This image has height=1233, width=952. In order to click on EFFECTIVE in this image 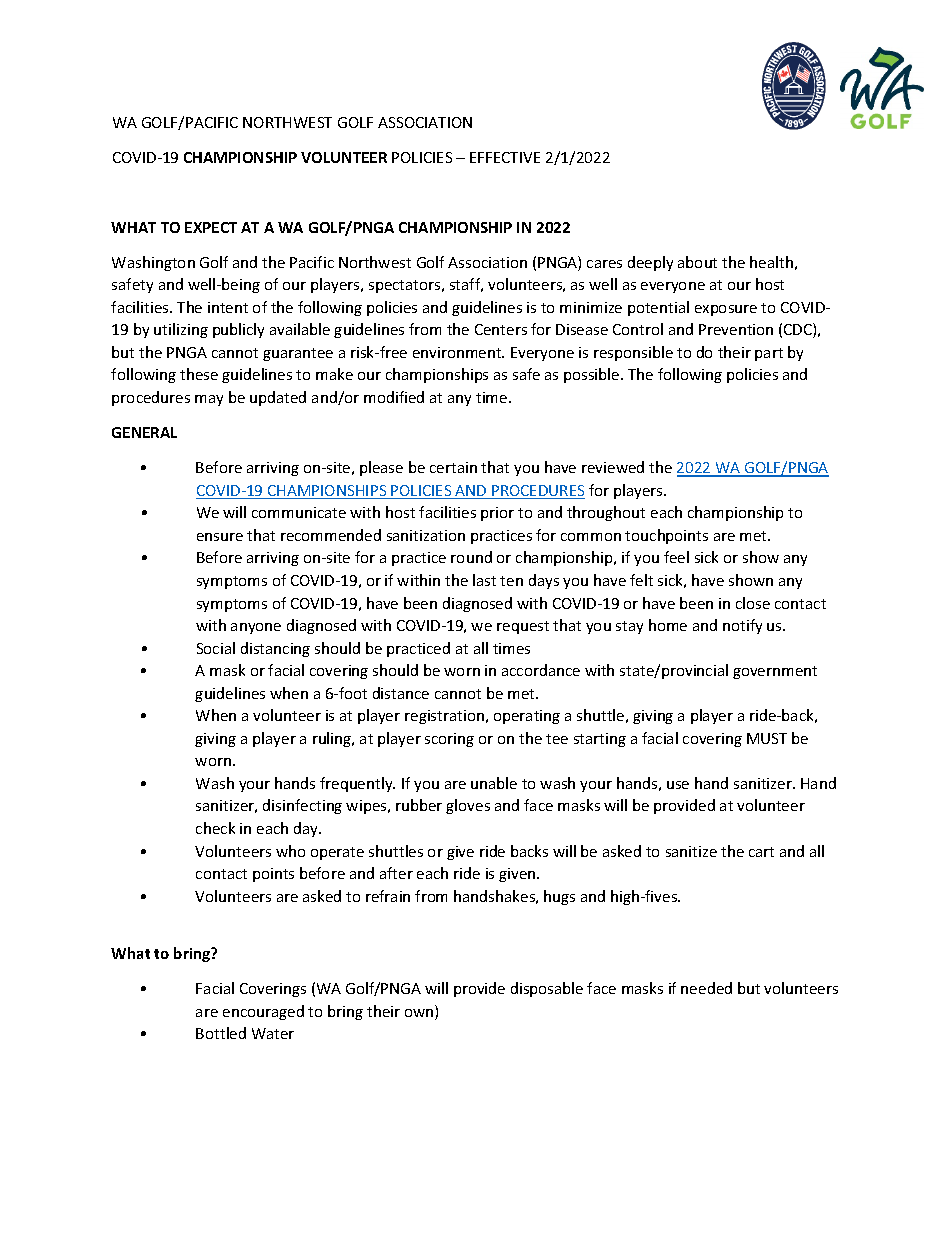, I will do `click(505, 157)`.
